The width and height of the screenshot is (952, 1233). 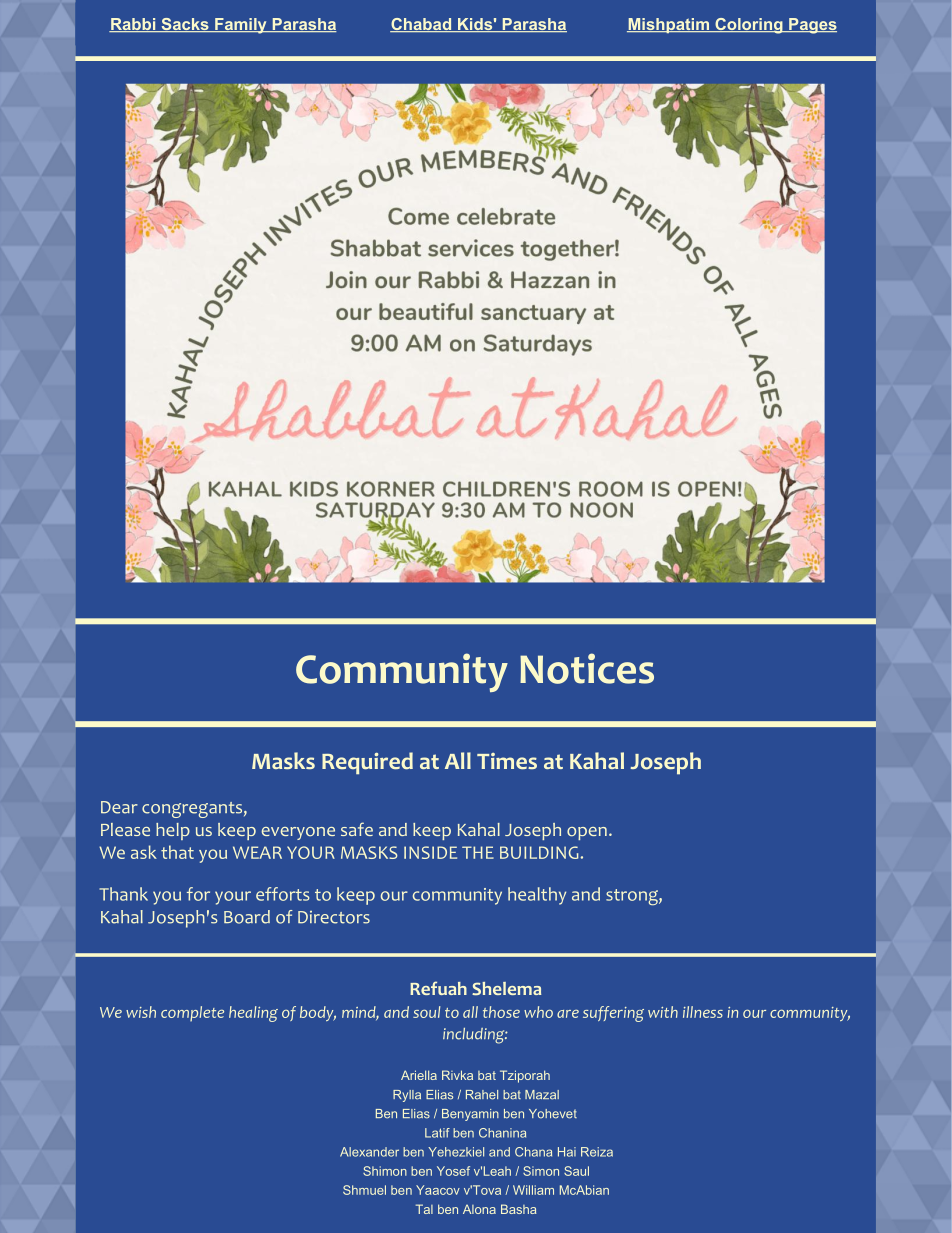 I want to click on Coloring, so click(x=749, y=26).
